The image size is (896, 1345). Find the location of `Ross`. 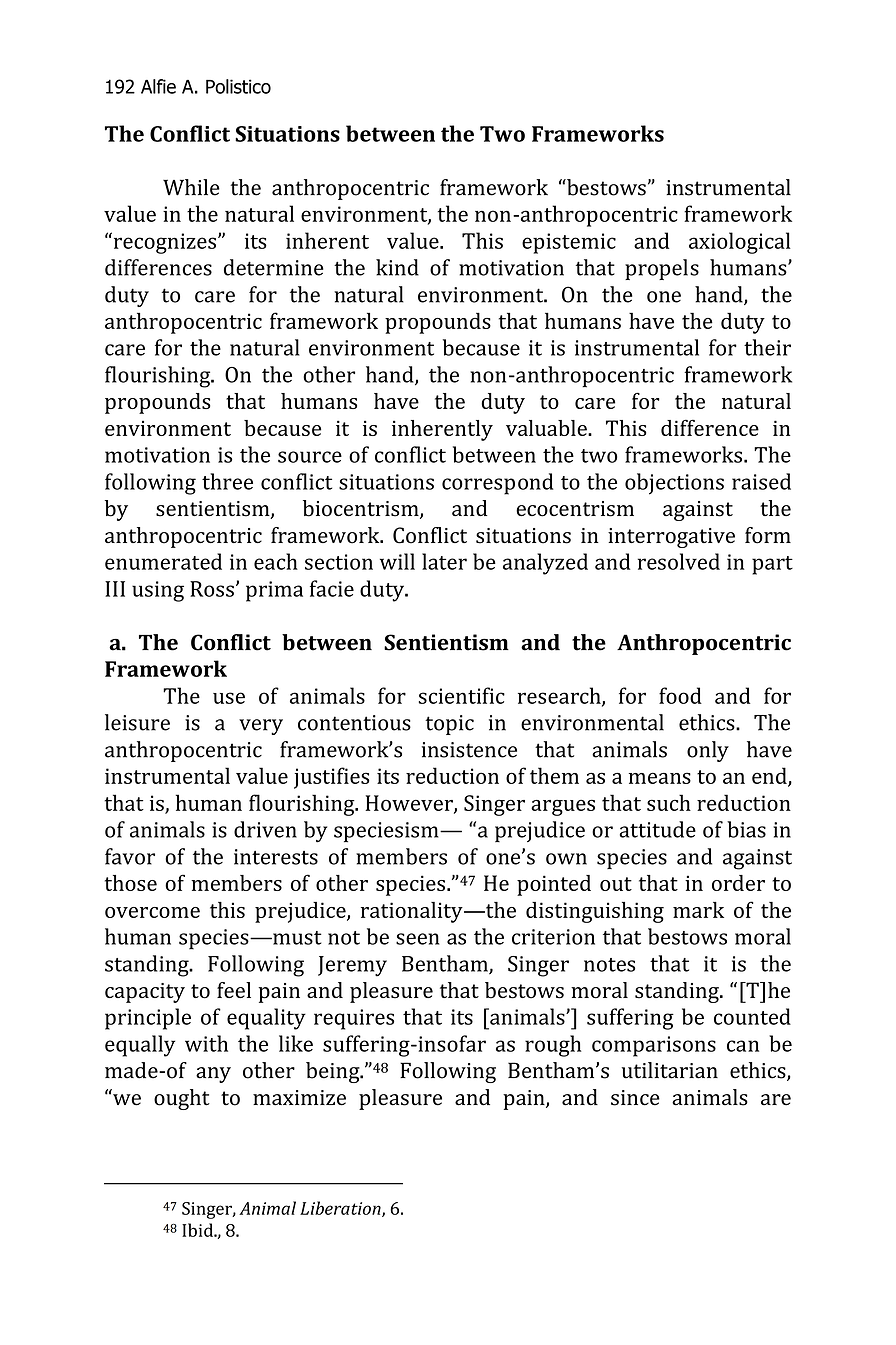

Ross is located at coordinates (212, 589).
